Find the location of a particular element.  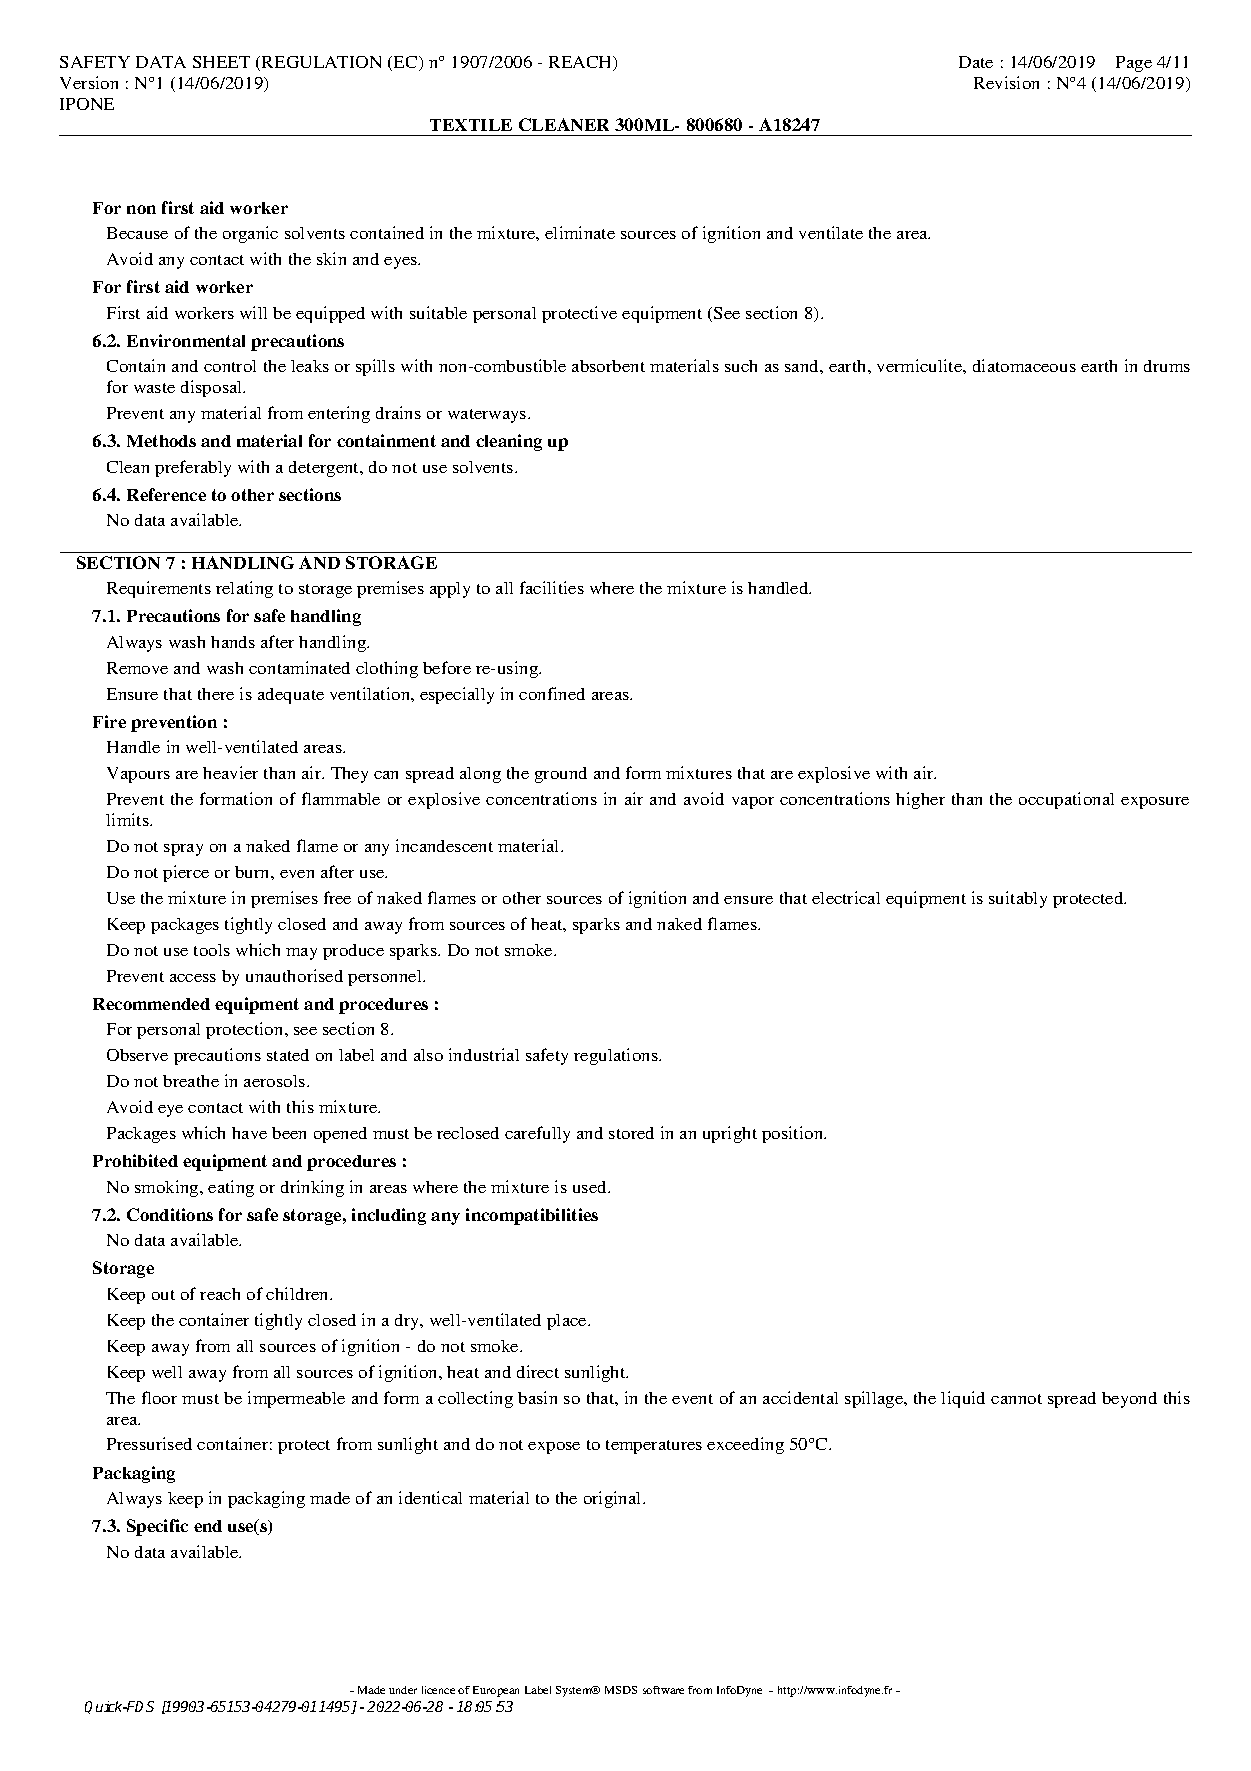

diatomaceous is located at coordinates (1024, 365).
